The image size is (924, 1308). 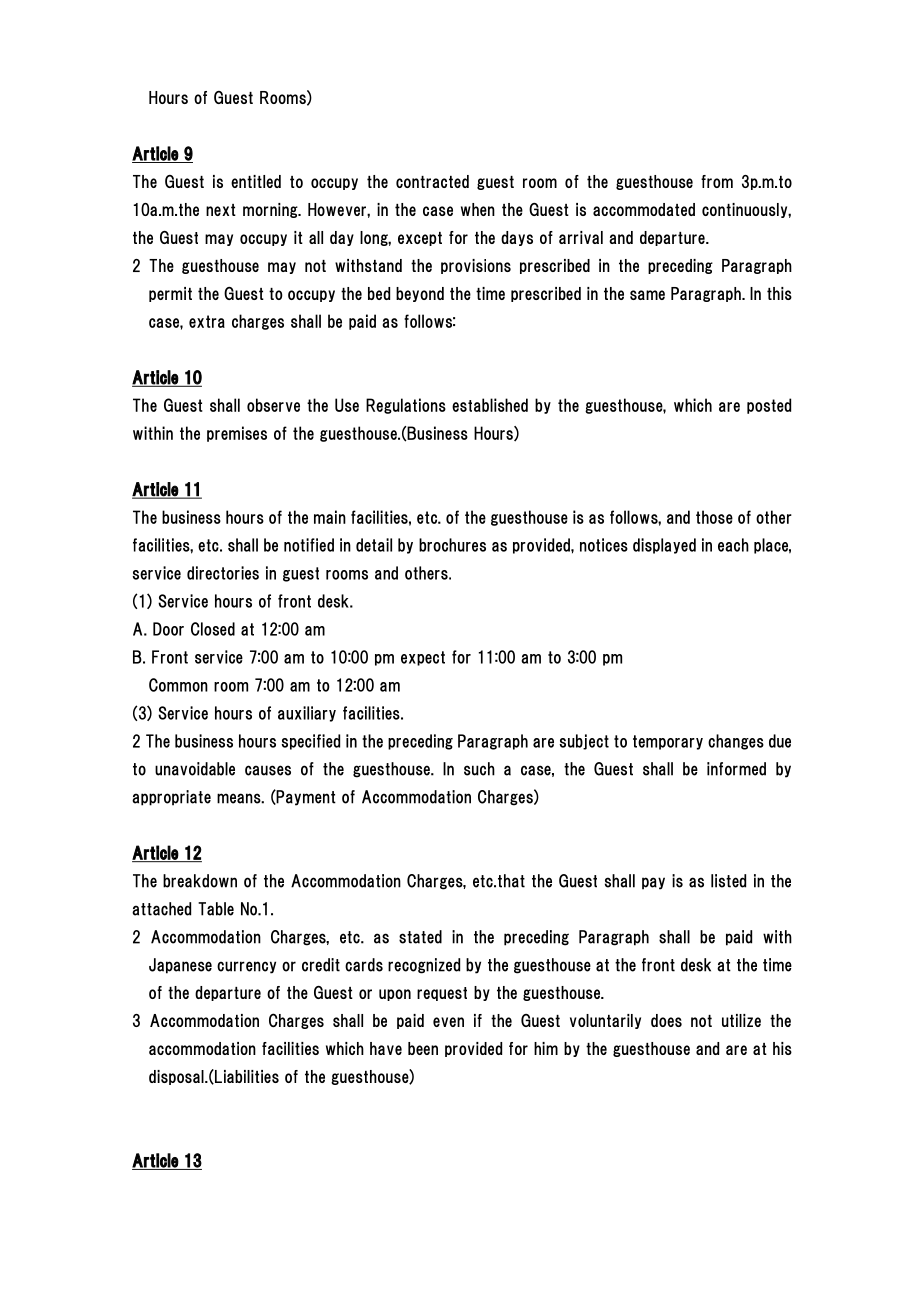 What do you see at coordinates (479, 769) in the screenshot?
I see `such` at bounding box center [479, 769].
